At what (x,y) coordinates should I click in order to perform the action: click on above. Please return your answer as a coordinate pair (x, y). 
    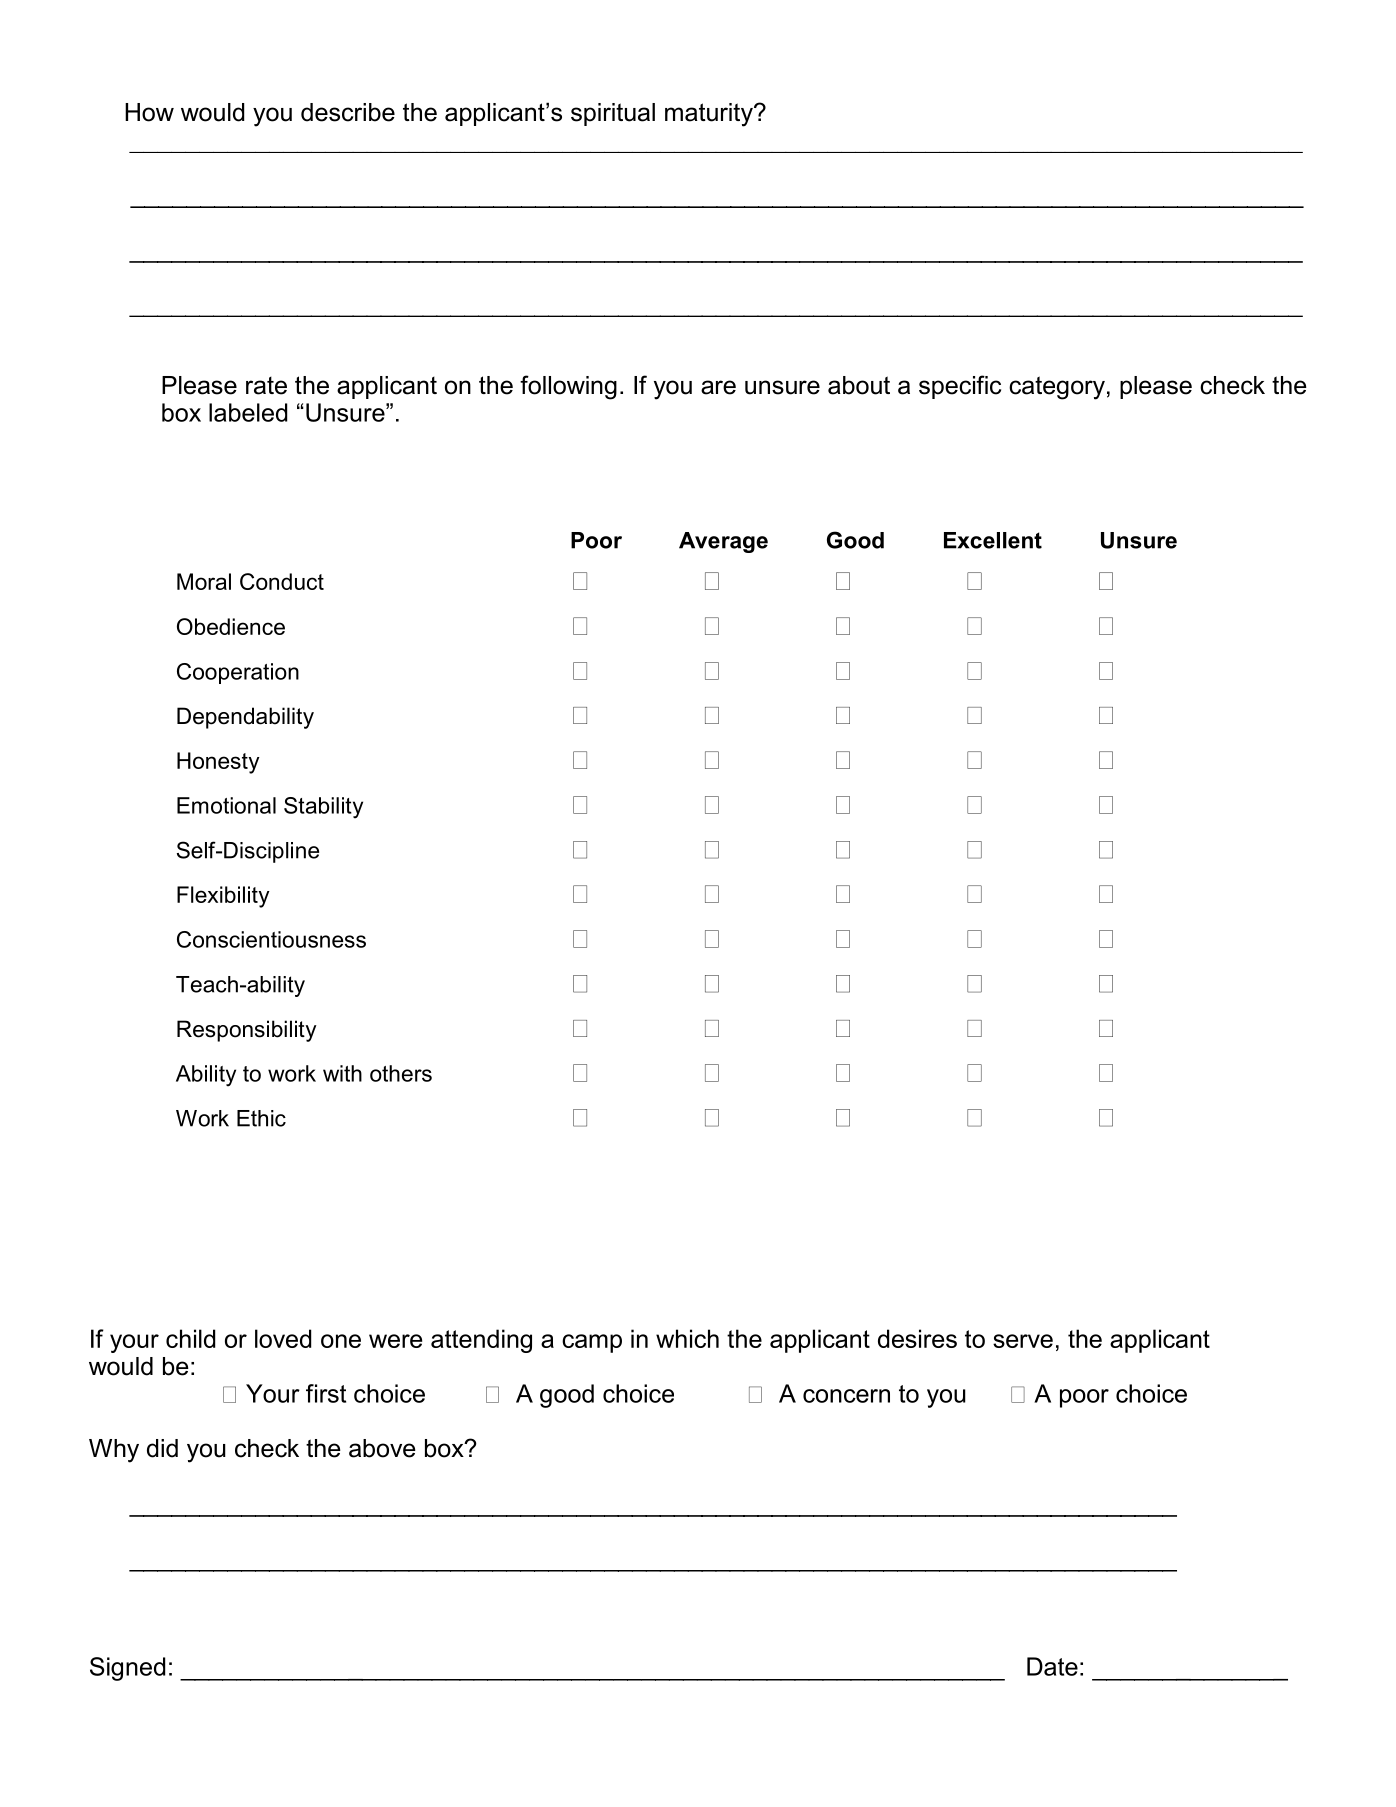
    Looking at the image, I should click on (382, 1448).
